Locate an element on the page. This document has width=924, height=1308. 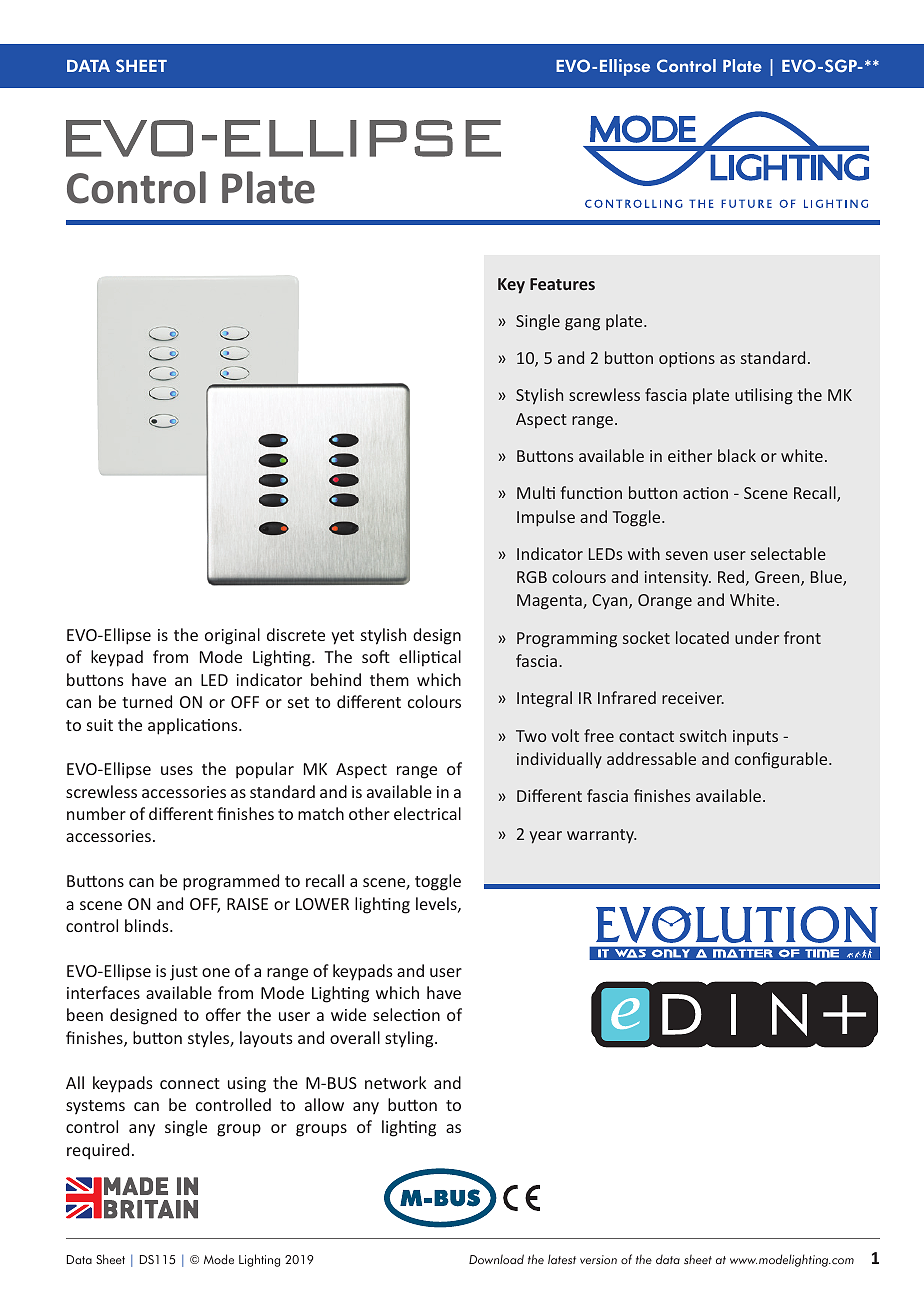
required is located at coordinates (98, 1151).
